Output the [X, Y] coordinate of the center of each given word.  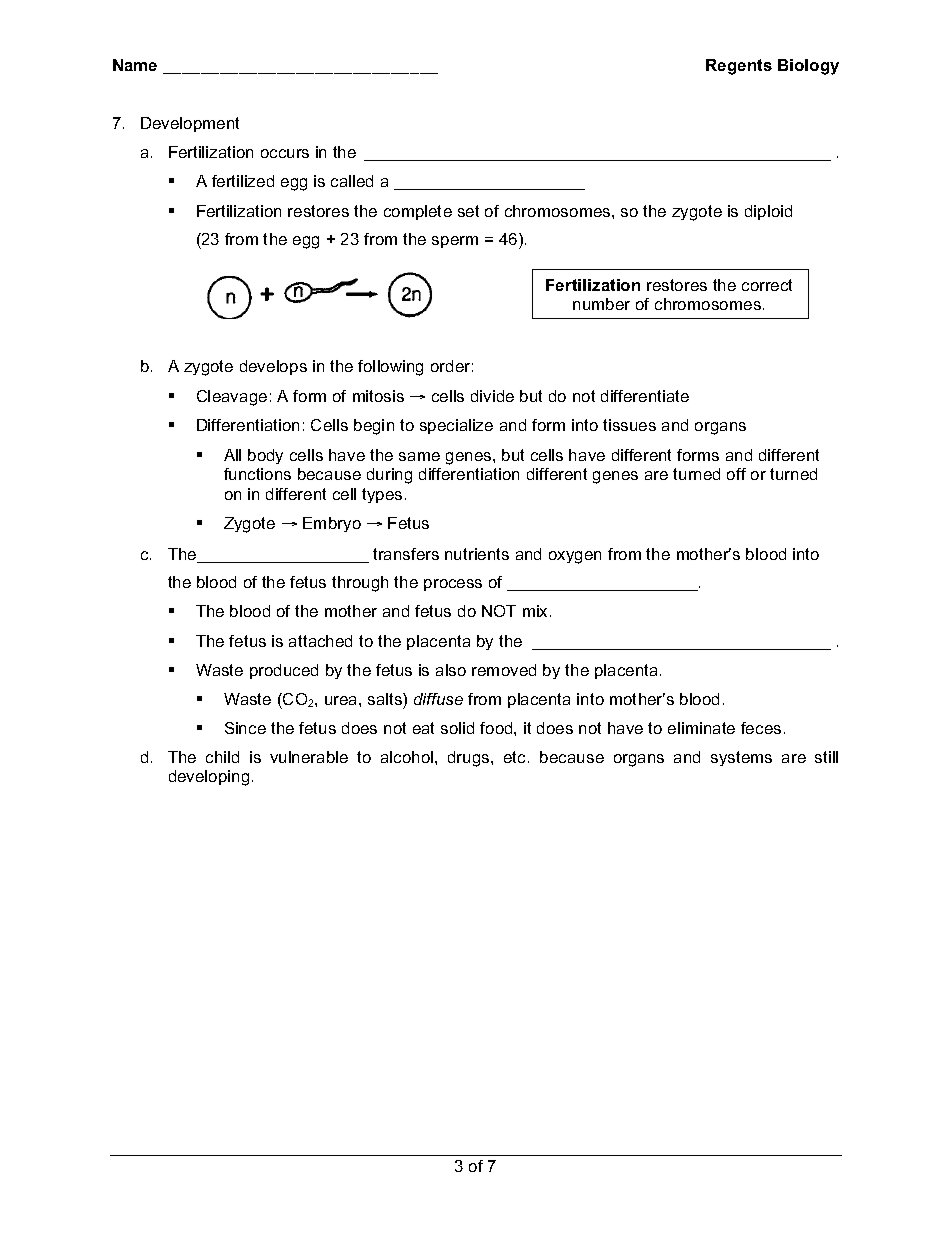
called [352, 181]
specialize [456, 426]
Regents [739, 67]
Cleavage [232, 398]
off [736, 474]
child [222, 757]
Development [190, 124]
